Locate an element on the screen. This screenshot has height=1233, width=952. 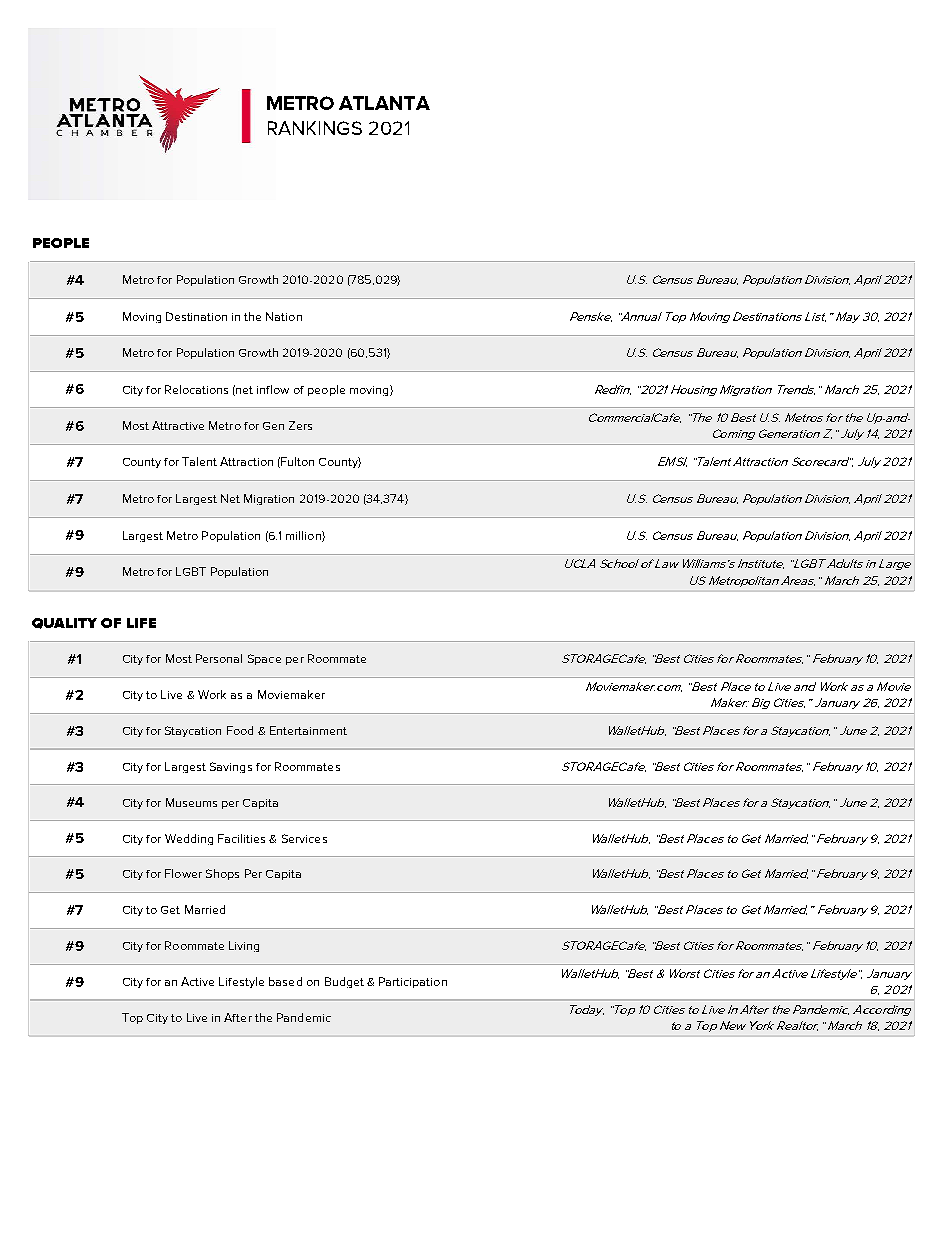
Food is located at coordinates (240, 730).
